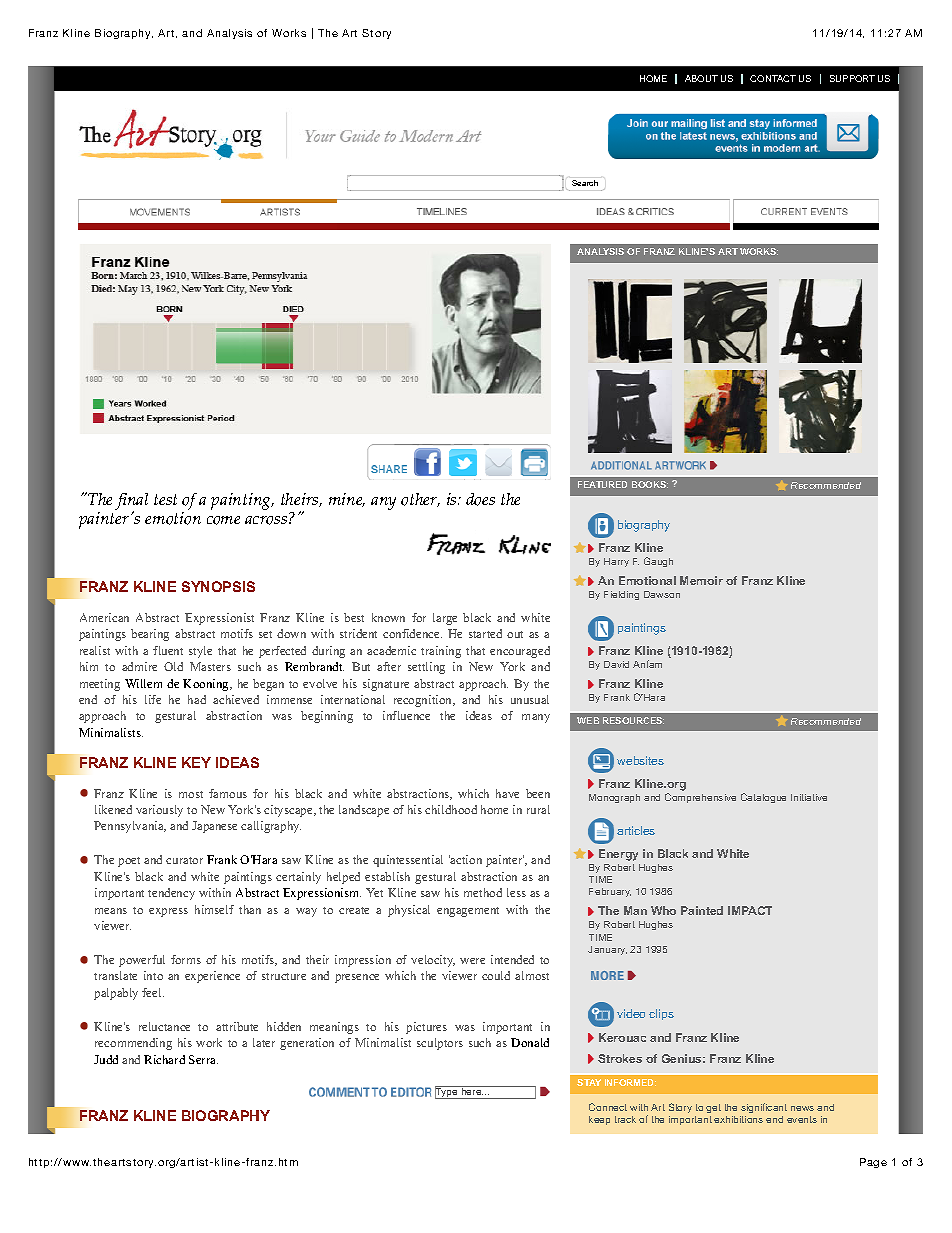 The width and height of the document is (952, 1233). I want to click on Search, so click(585, 183).
